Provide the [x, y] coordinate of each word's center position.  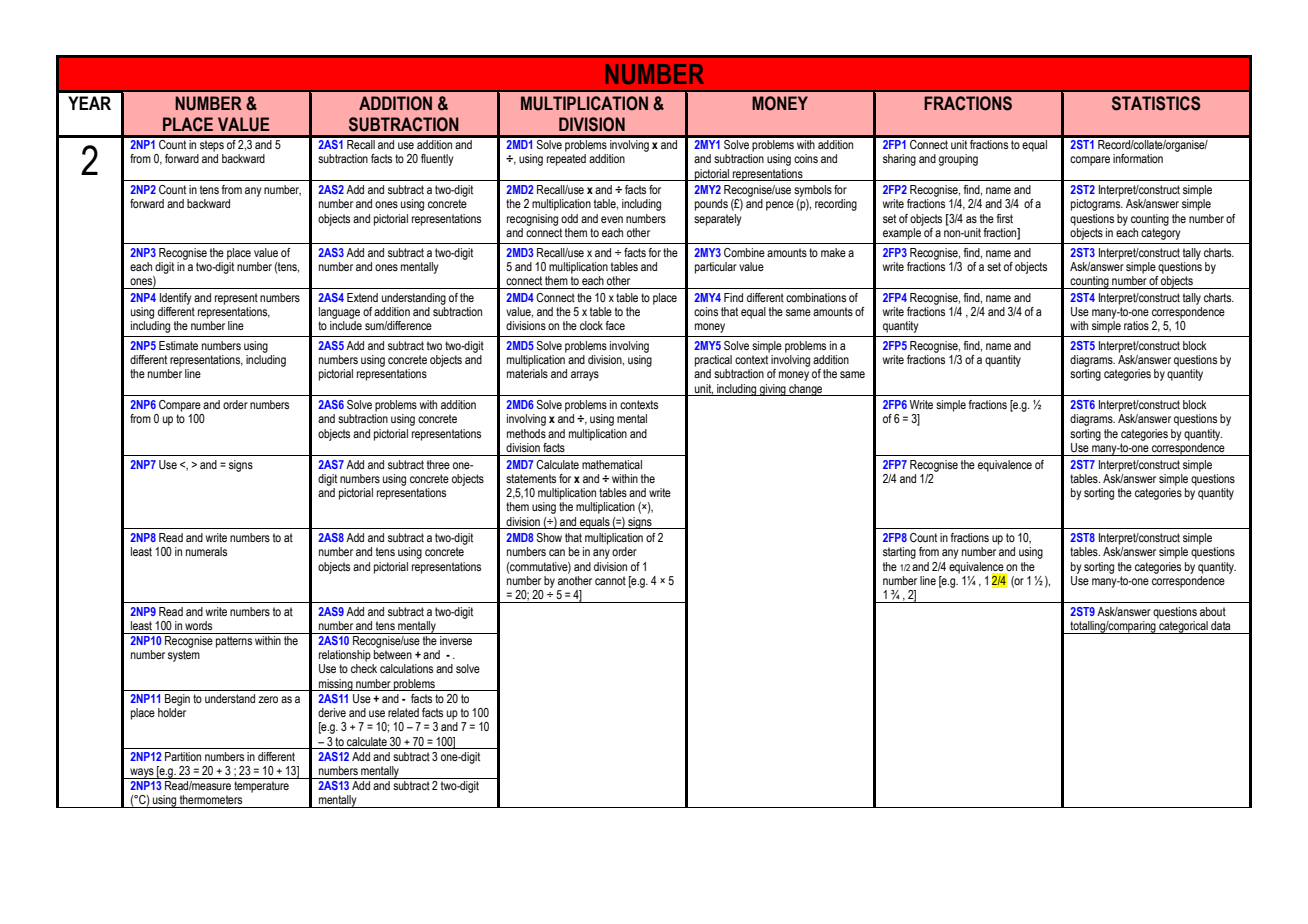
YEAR [89, 103]
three [438, 464]
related [403, 712]
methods [526, 433]
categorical [1183, 627]
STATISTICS [1156, 103]
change [806, 390]
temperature [261, 787]
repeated [566, 160]
